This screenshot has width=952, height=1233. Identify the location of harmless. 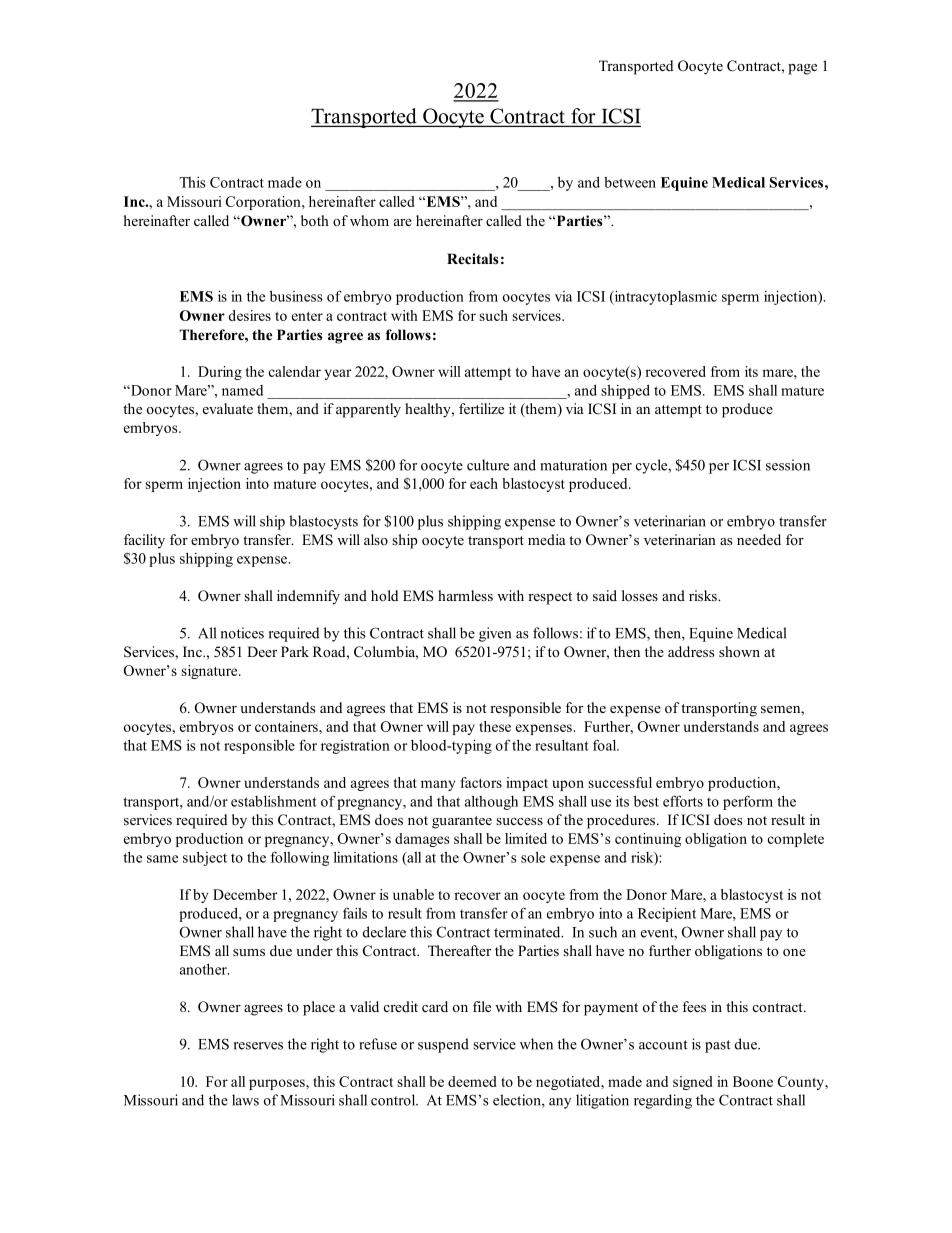
(465, 595).
